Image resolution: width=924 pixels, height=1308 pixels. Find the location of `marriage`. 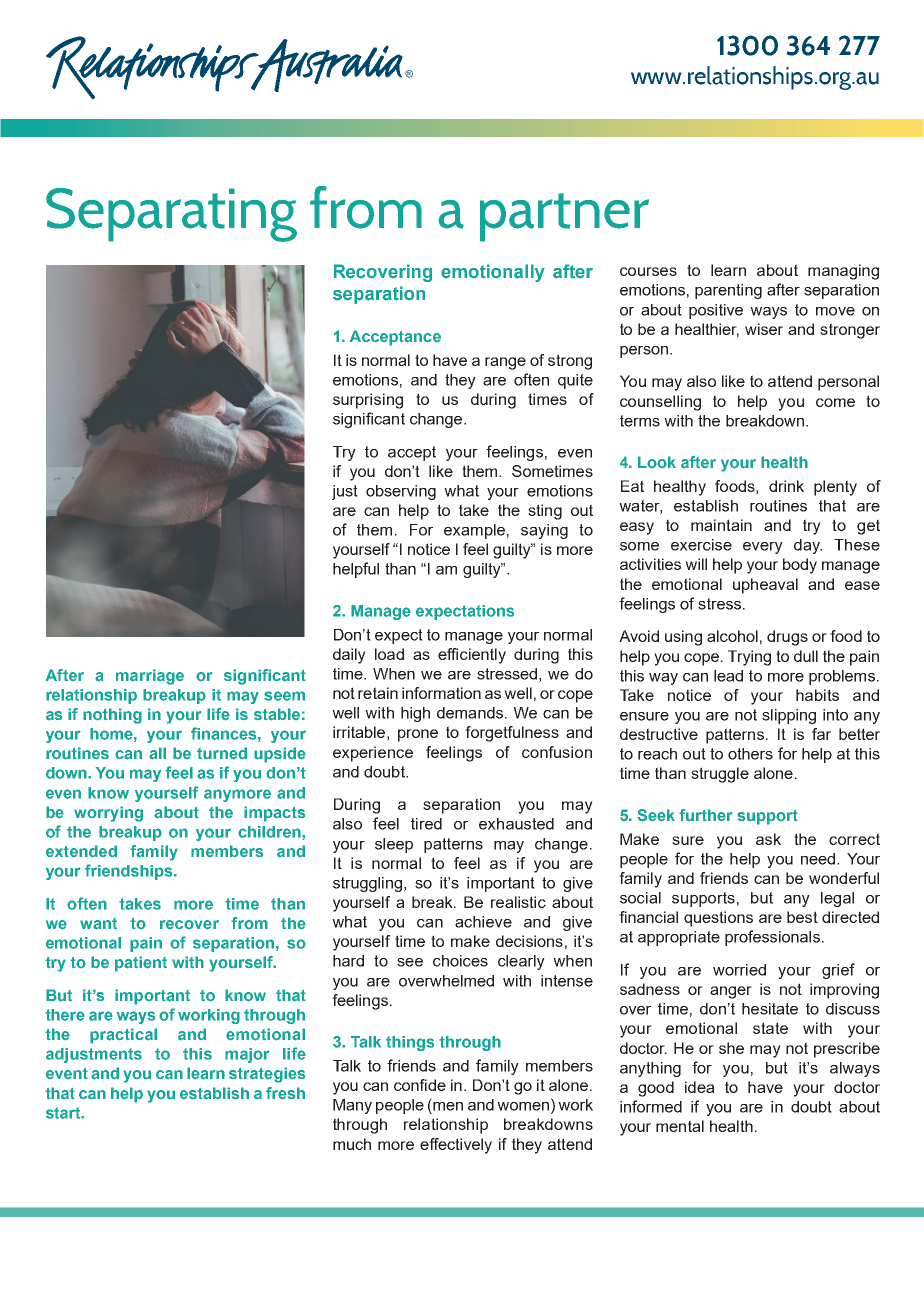

marriage is located at coordinates (150, 677).
